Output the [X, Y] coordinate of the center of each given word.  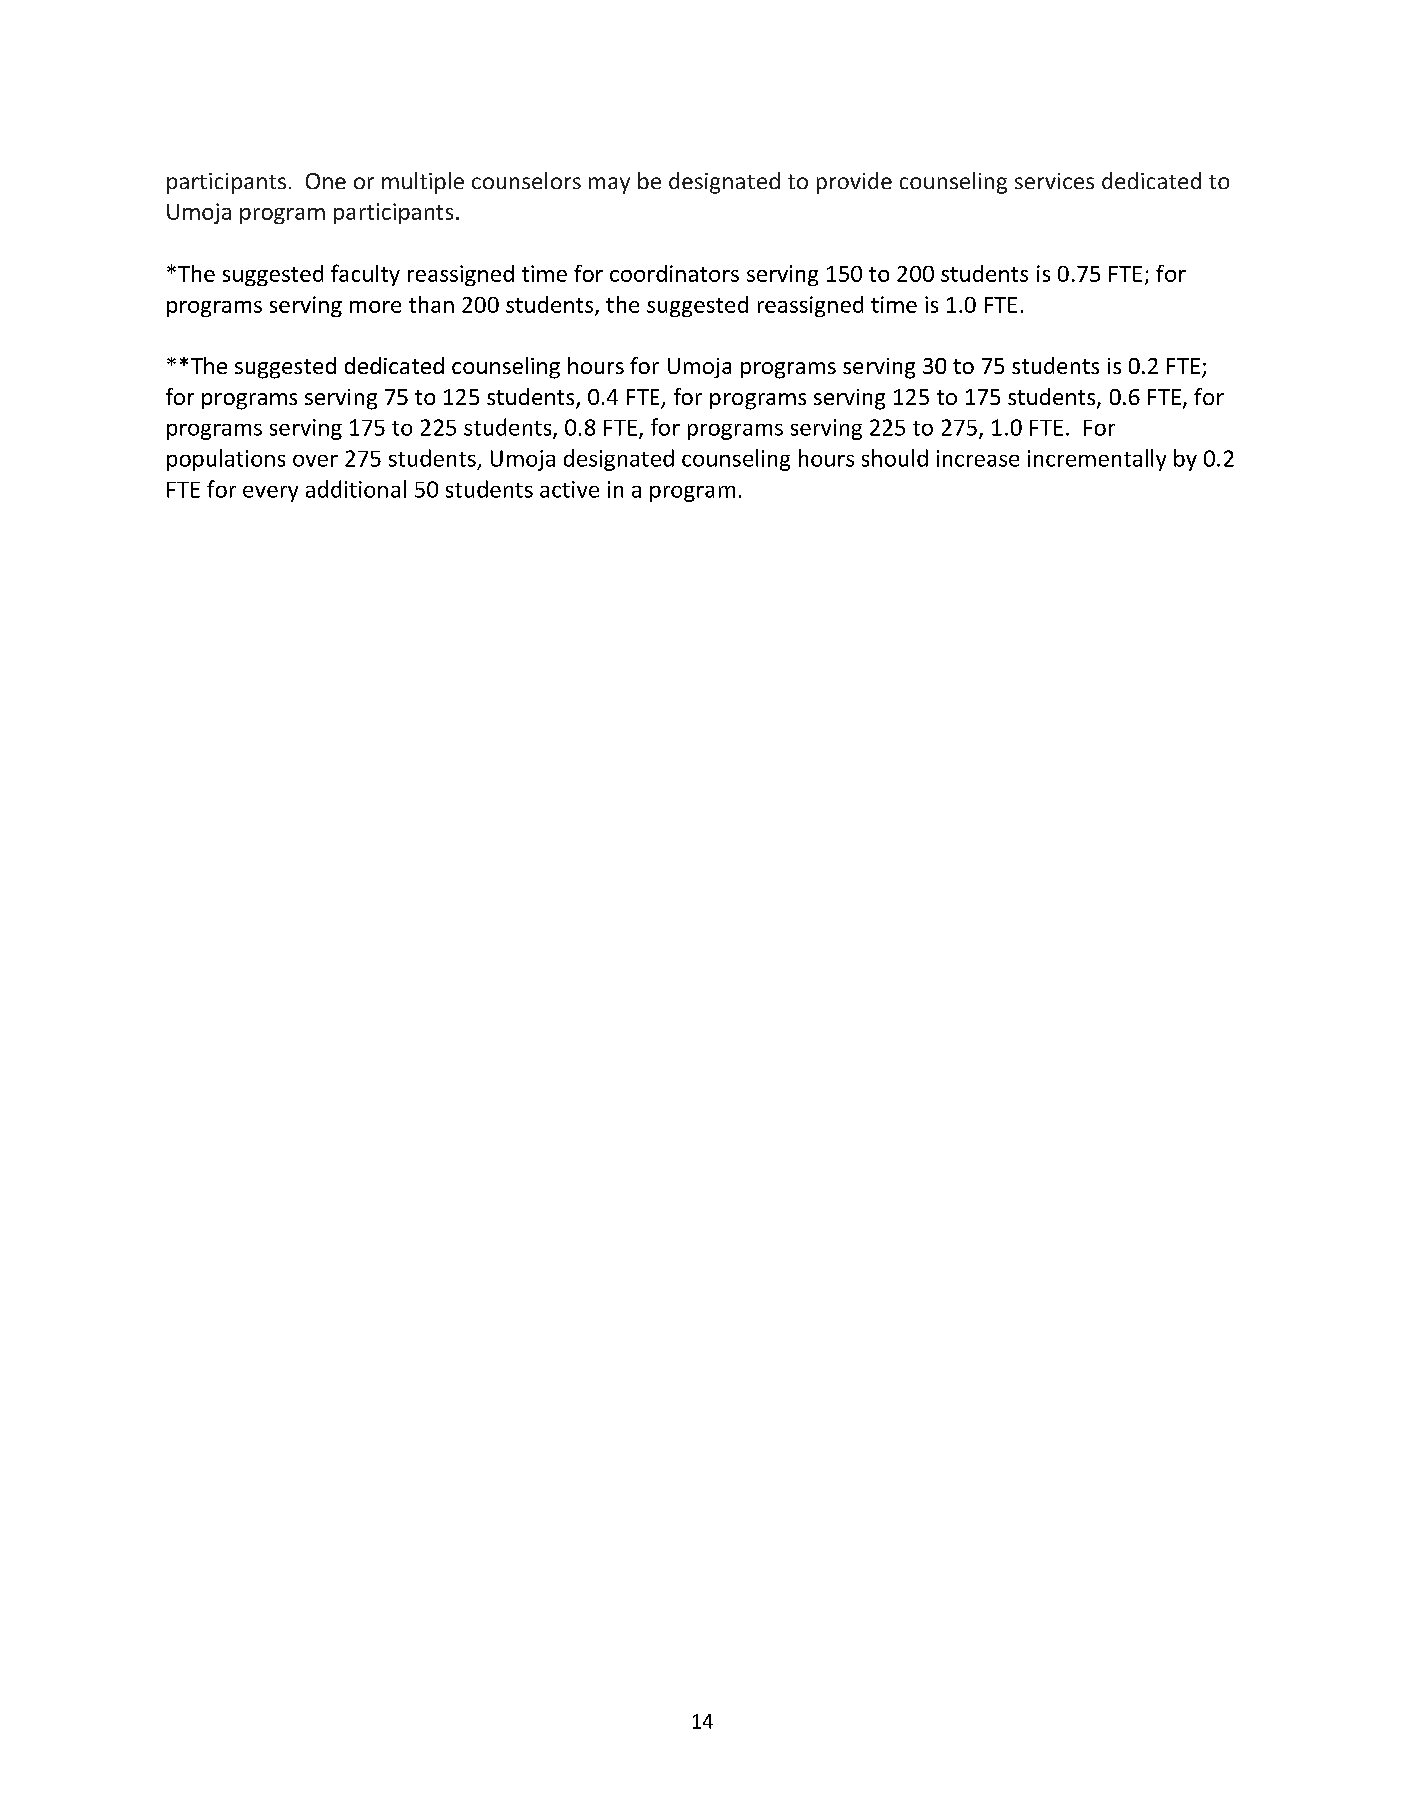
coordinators [674, 273]
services [1054, 181]
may [609, 185]
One [326, 181]
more [375, 307]
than [431, 304]
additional [356, 489]
